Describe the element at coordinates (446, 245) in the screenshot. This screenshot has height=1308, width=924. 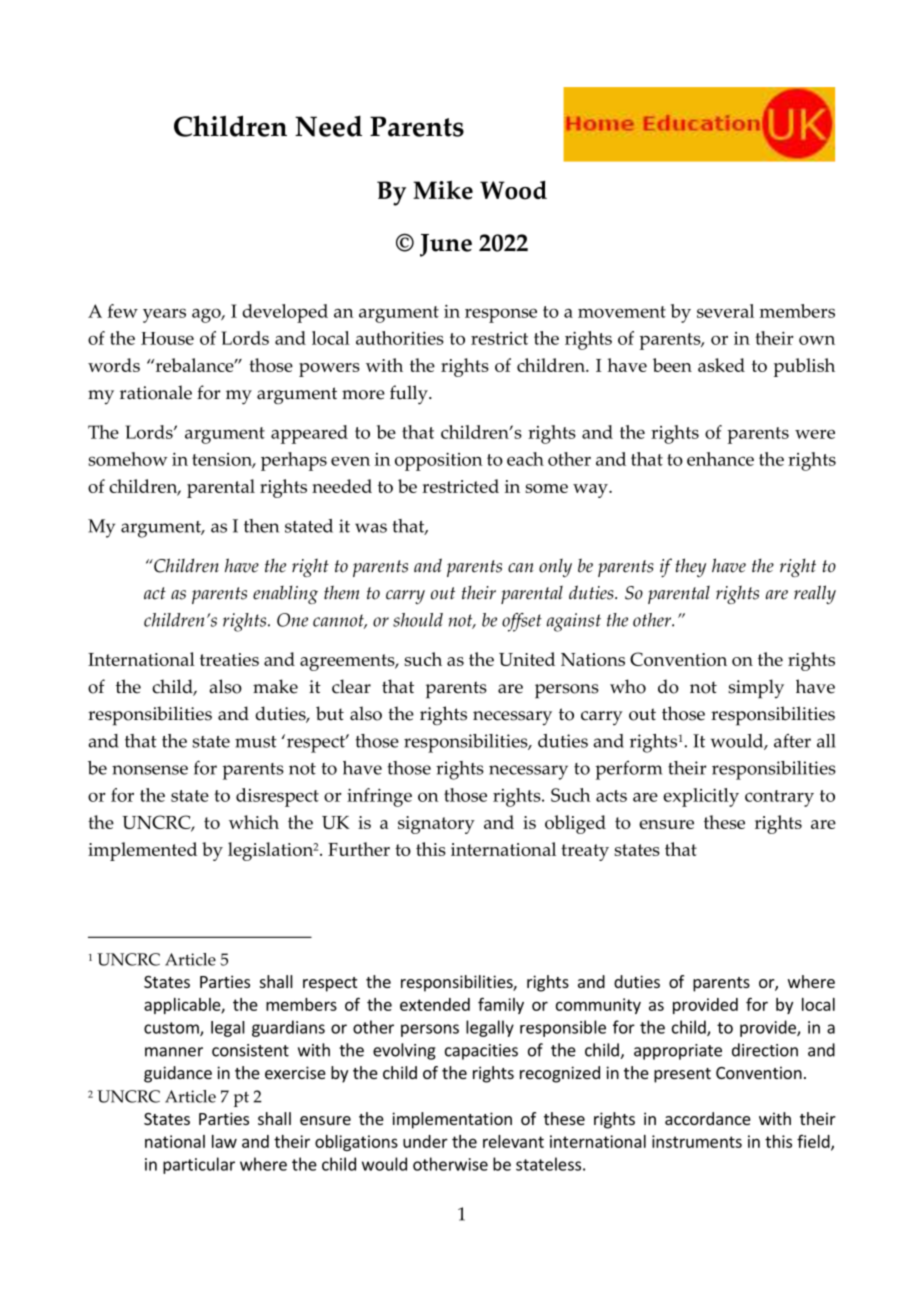
I see `June` at that location.
